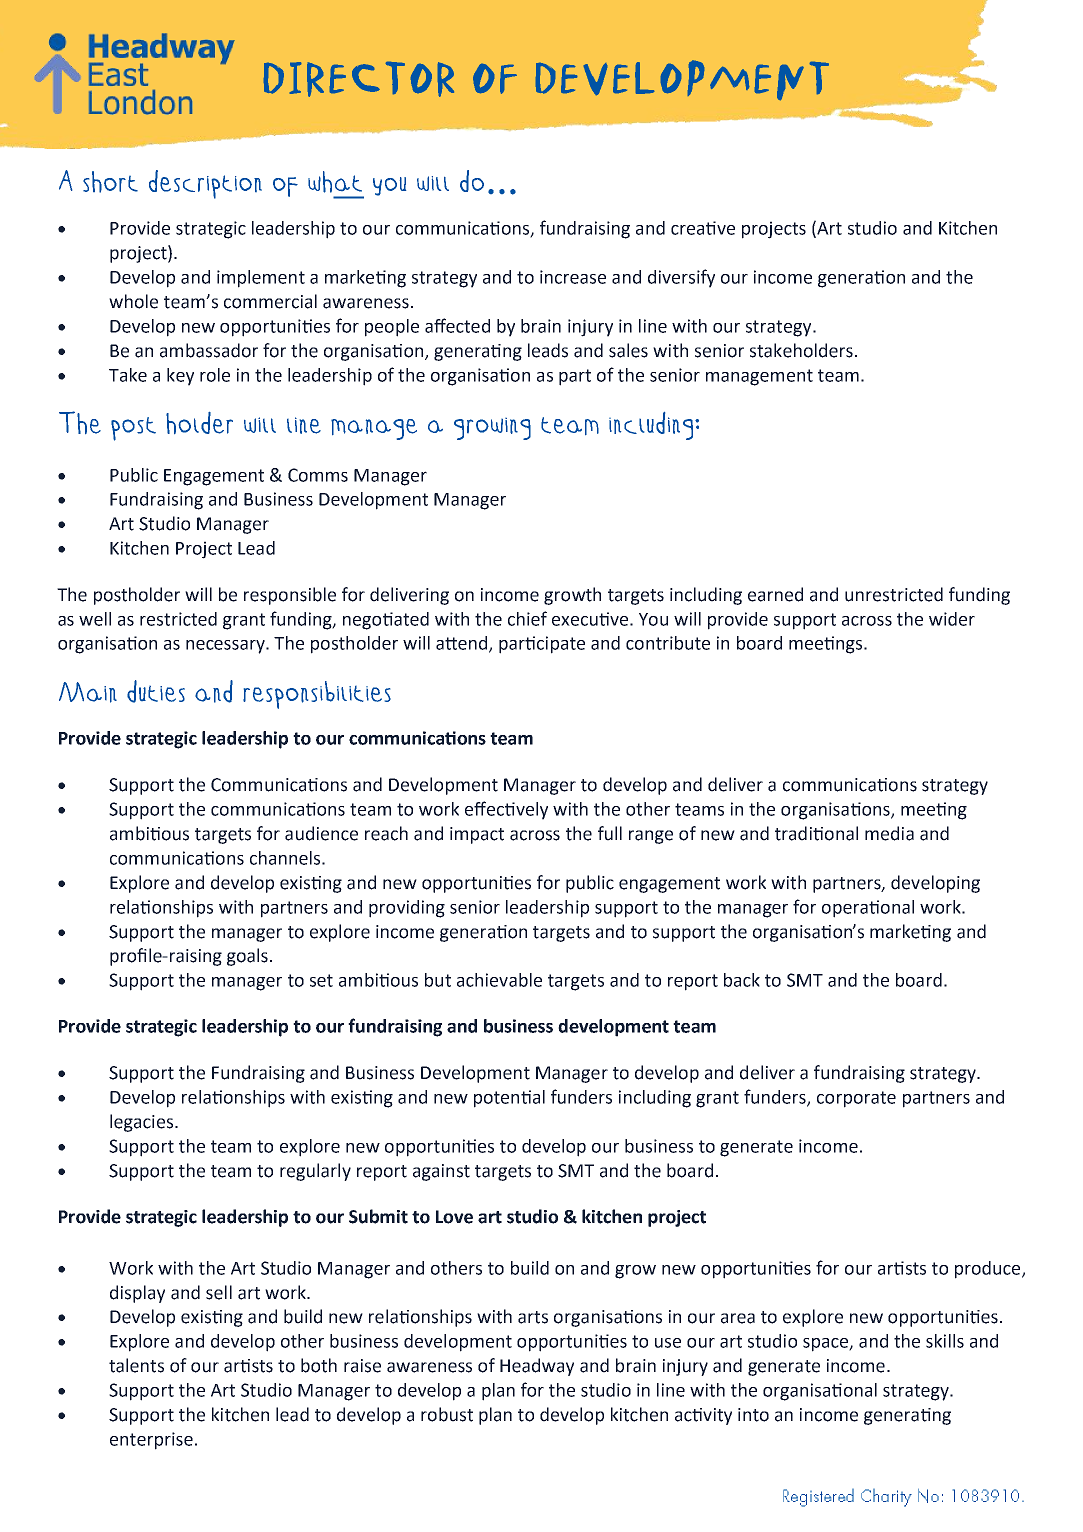 The height and width of the screenshot is (1532, 1083). Describe the element at coordinates (952, 619) in the screenshot. I see `wider` at that location.
